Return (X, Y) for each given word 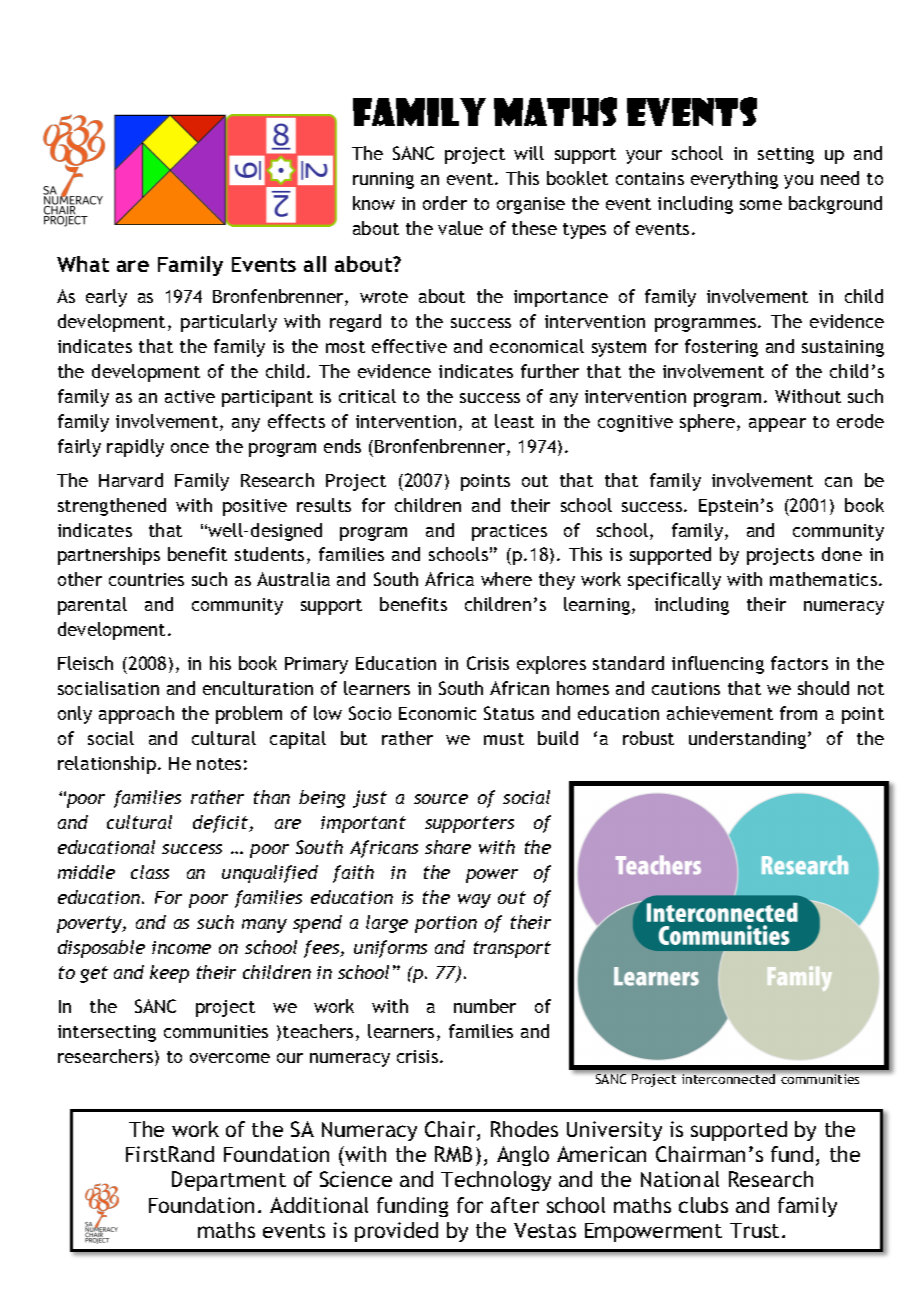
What (83, 264)
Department (229, 1181)
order (445, 203)
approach (136, 715)
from (798, 713)
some (761, 205)
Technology (496, 1181)
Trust (754, 1230)
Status (509, 713)
